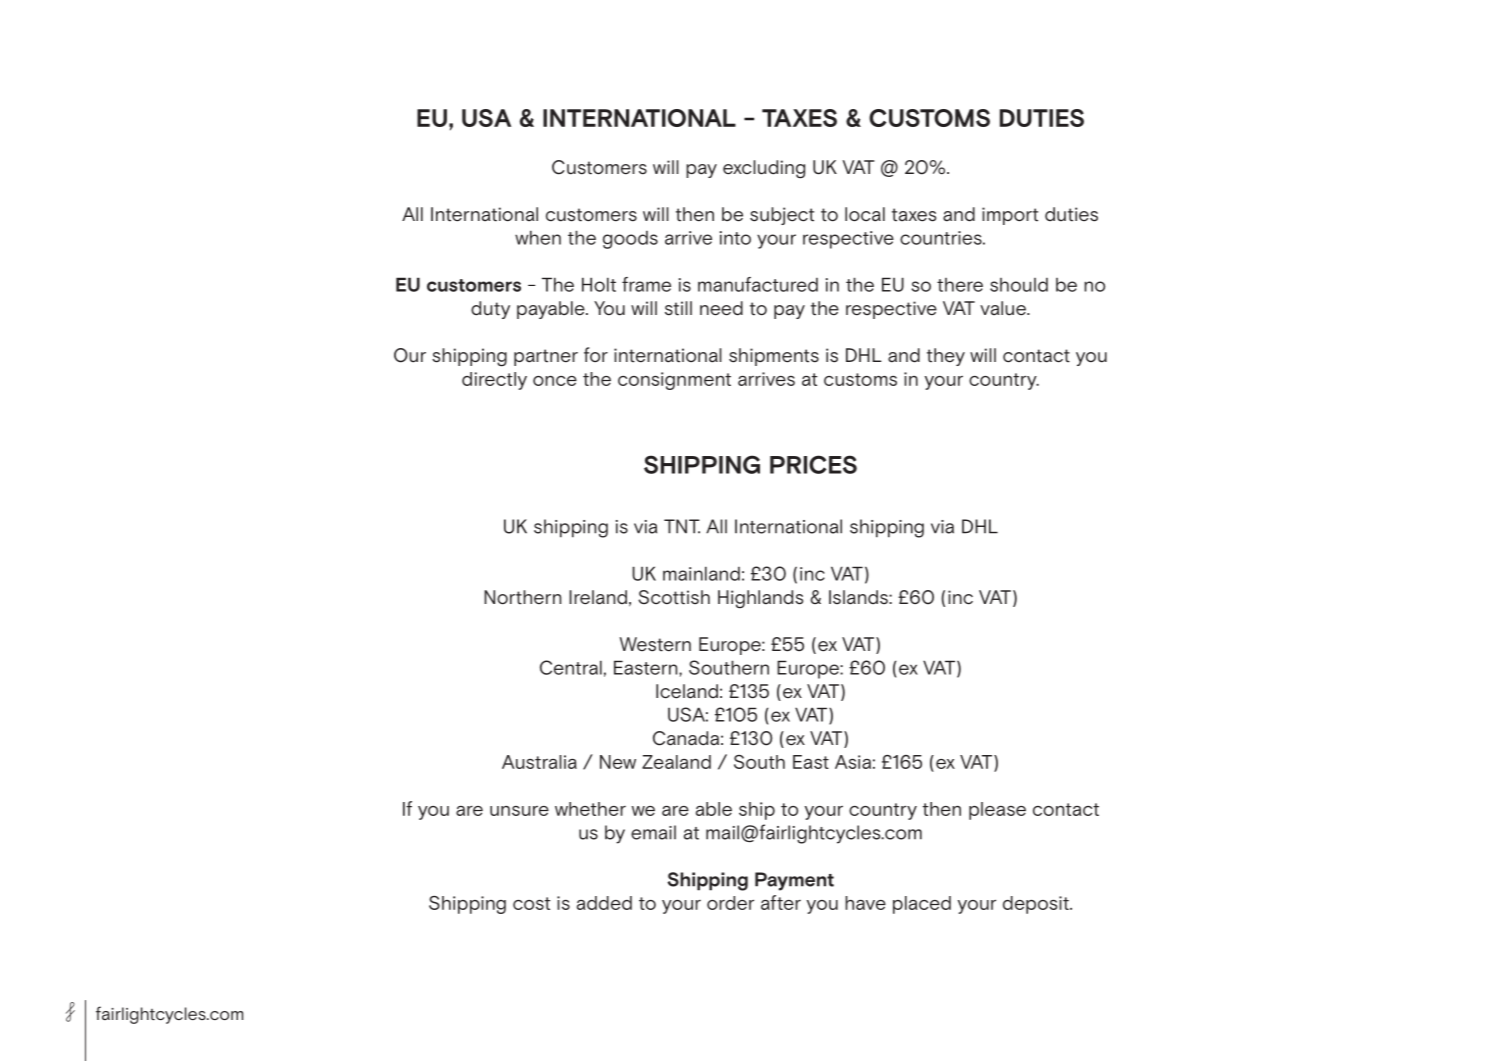  What do you see at coordinates (531, 903) in the screenshot?
I see `cost` at bounding box center [531, 903].
